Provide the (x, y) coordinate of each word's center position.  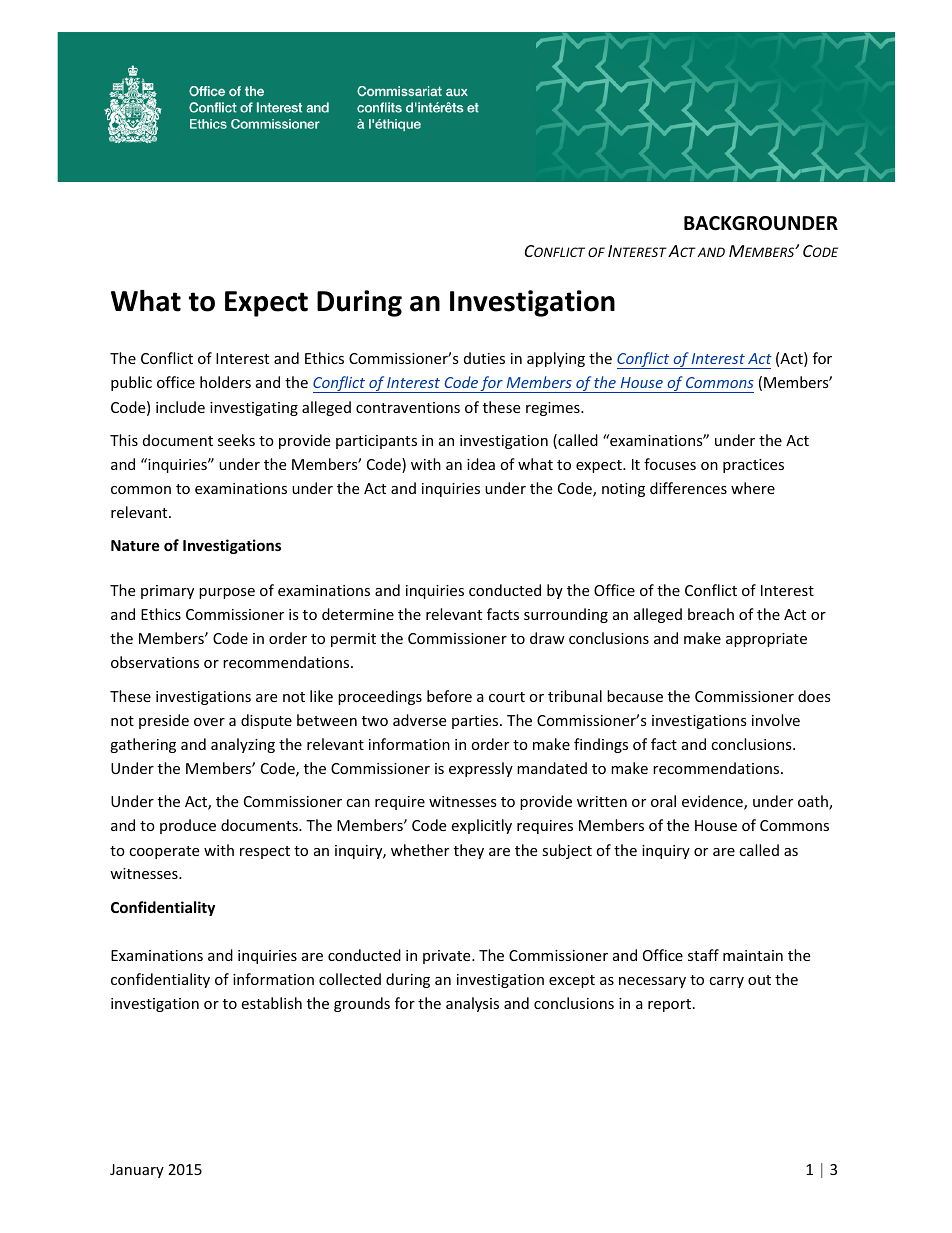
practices (753, 466)
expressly (481, 769)
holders (225, 382)
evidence (713, 802)
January (137, 1171)
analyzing (243, 745)
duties (484, 358)
